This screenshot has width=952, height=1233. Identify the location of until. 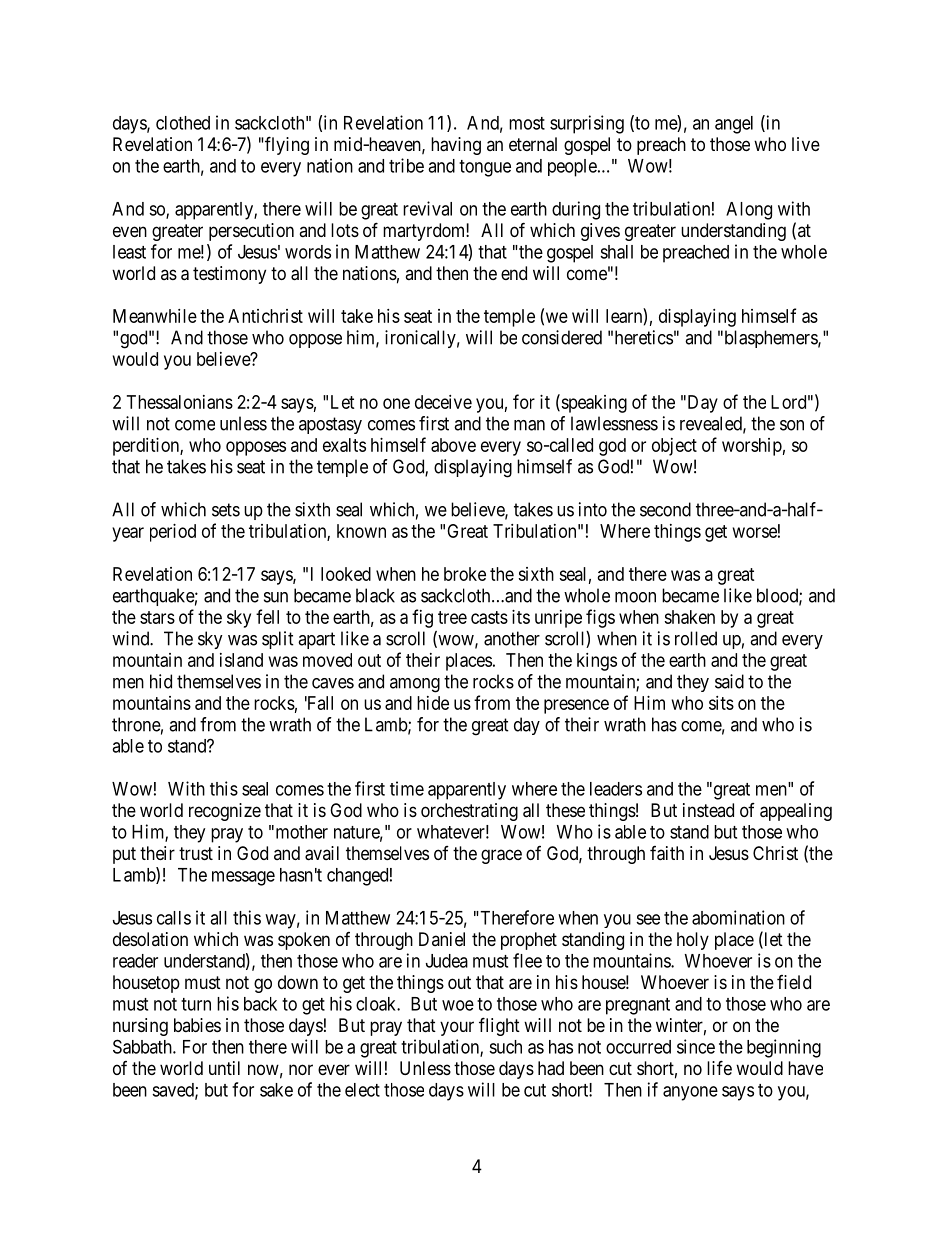
(224, 1068).
